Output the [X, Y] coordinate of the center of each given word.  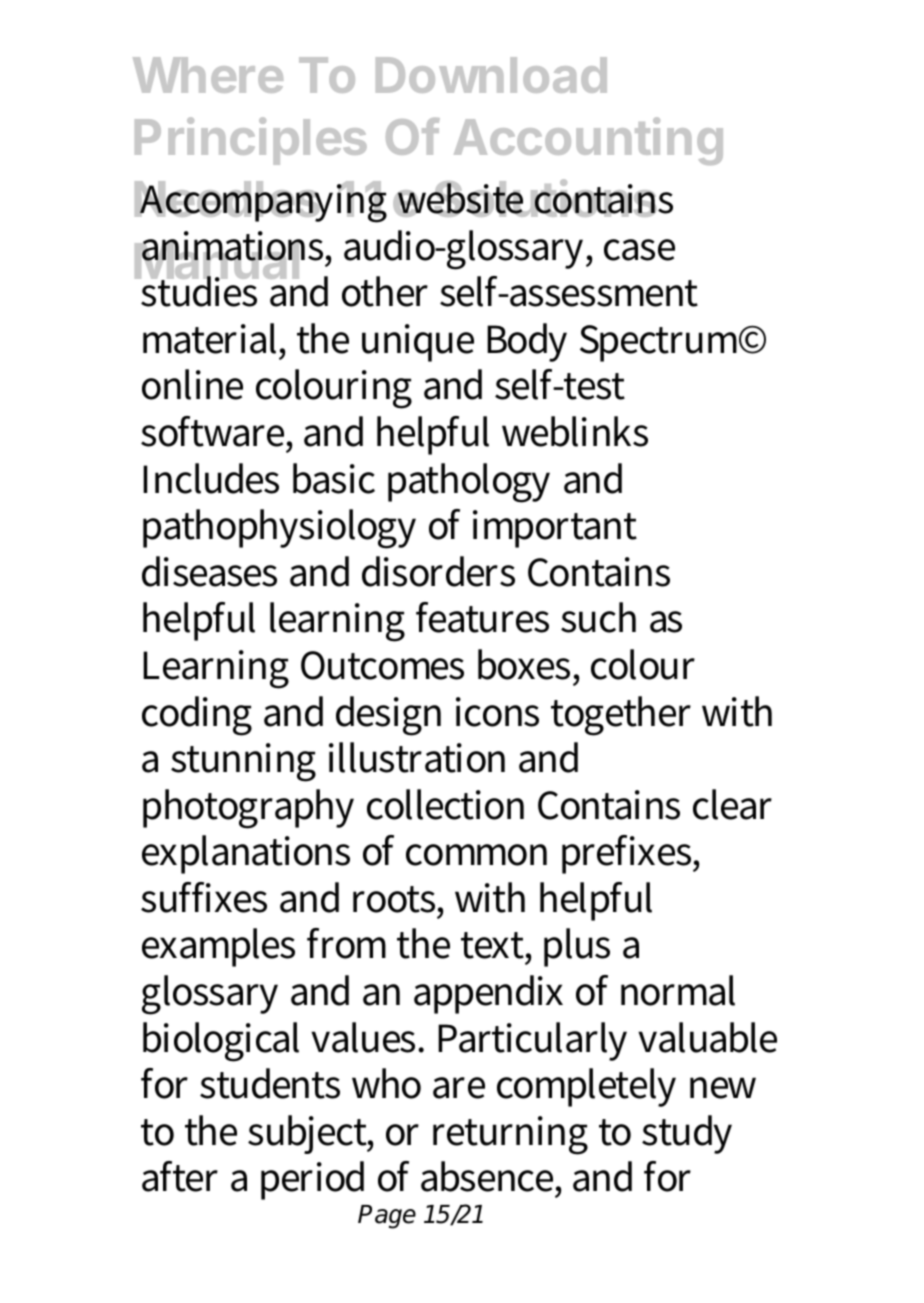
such [598, 617]
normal [678, 990]
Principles [251, 141]
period [312, 1180]
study [687, 1134]
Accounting [588, 141]
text [494, 945]
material [212, 338]
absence [489, 1176]
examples [218, 947]
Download [491, 75]
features [482, 617]
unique [418, 343]
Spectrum [662, 343]
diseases [209, 571]
